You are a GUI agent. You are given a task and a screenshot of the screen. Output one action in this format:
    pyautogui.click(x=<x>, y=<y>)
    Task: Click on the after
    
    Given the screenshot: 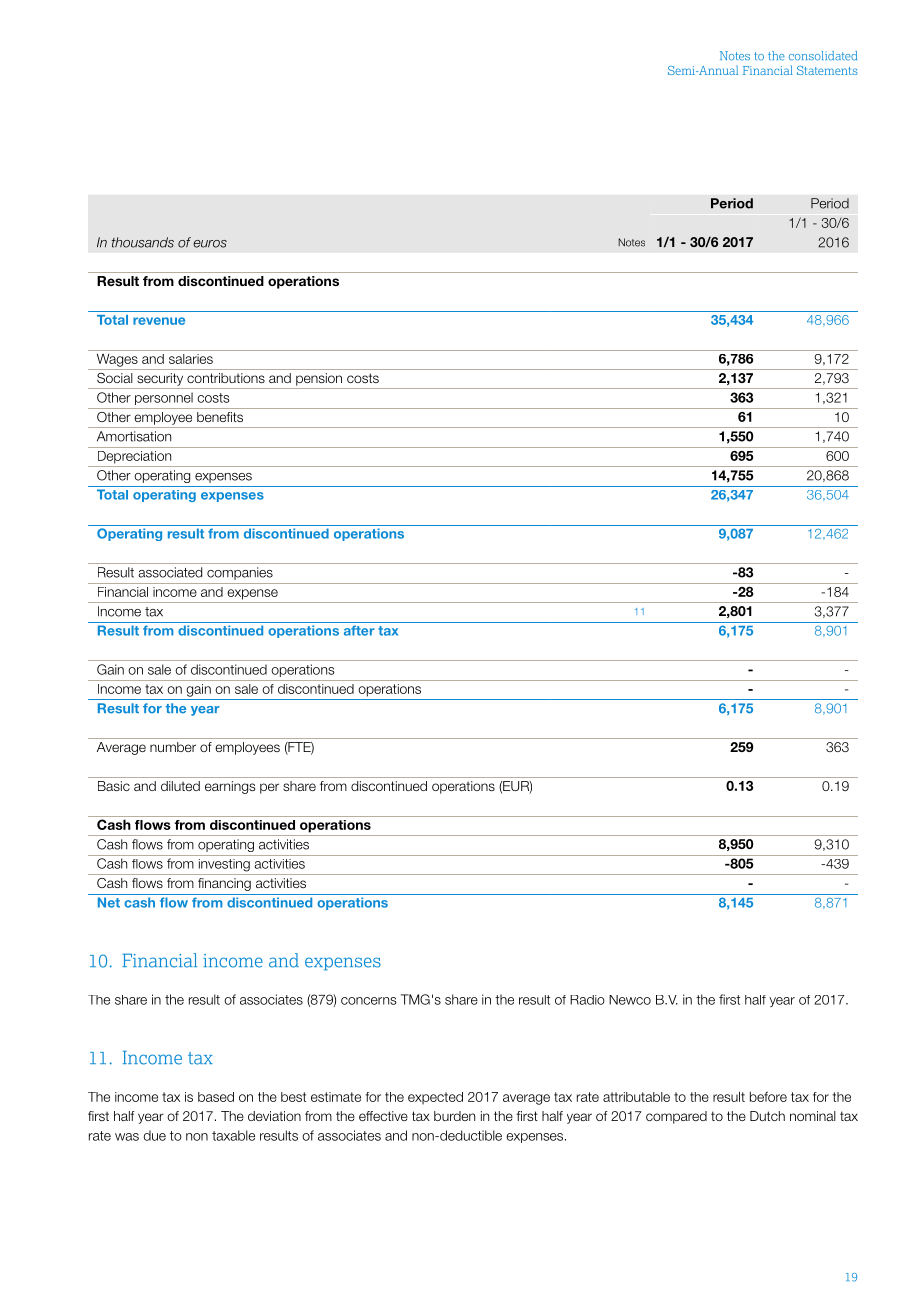 What is the action you would take?
    pyautogui.click(x=359, y=630)
